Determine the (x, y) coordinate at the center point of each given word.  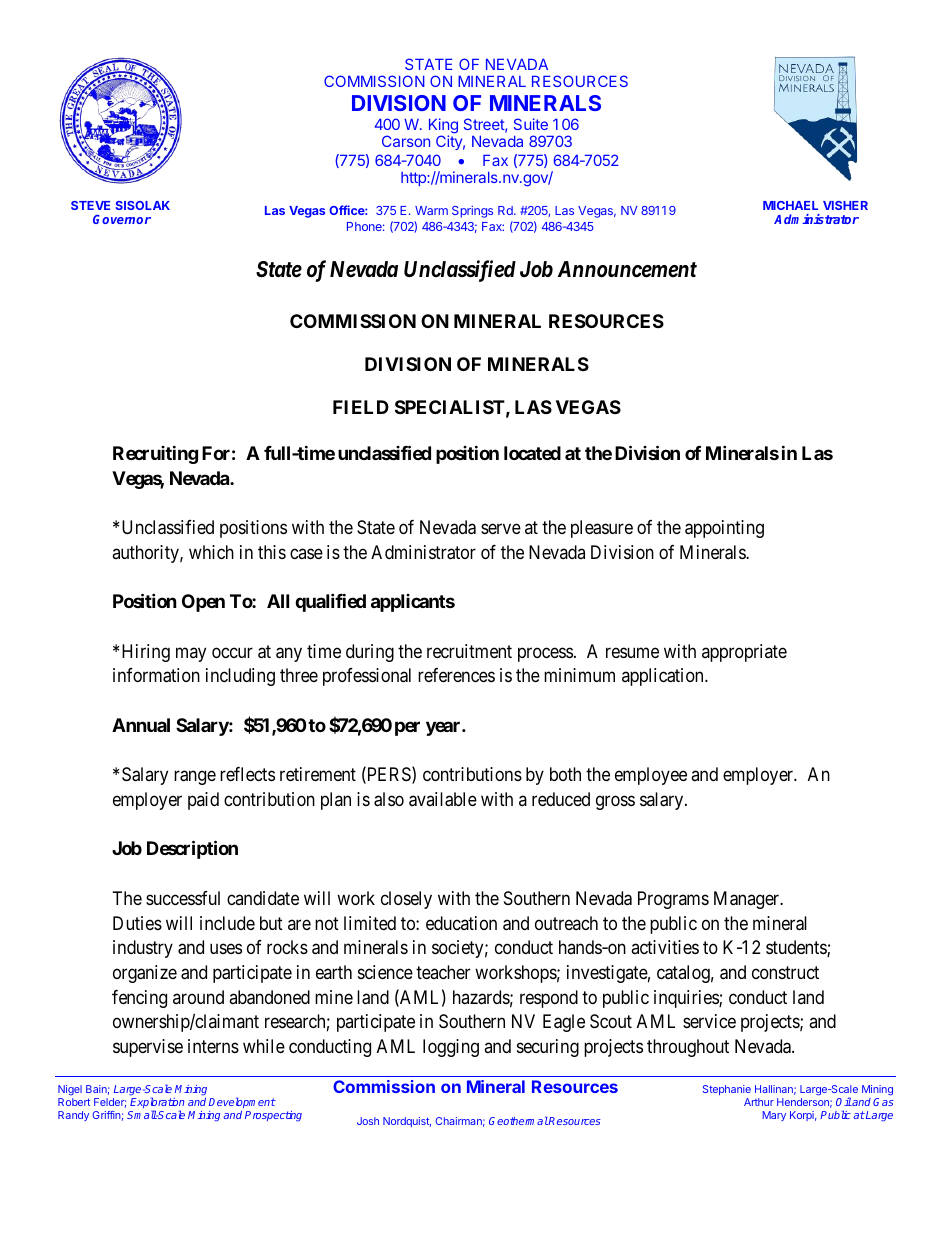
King (443, 127)
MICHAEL (790, 205)
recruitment (469, 651)
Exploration (157, 1104)
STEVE (90, 205)
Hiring (146, 653)
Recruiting (155, 454)
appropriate (744, 653)
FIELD (361, 407)
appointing (724, 529)
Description (192, 850)
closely (406, 900)
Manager (748, 900)
